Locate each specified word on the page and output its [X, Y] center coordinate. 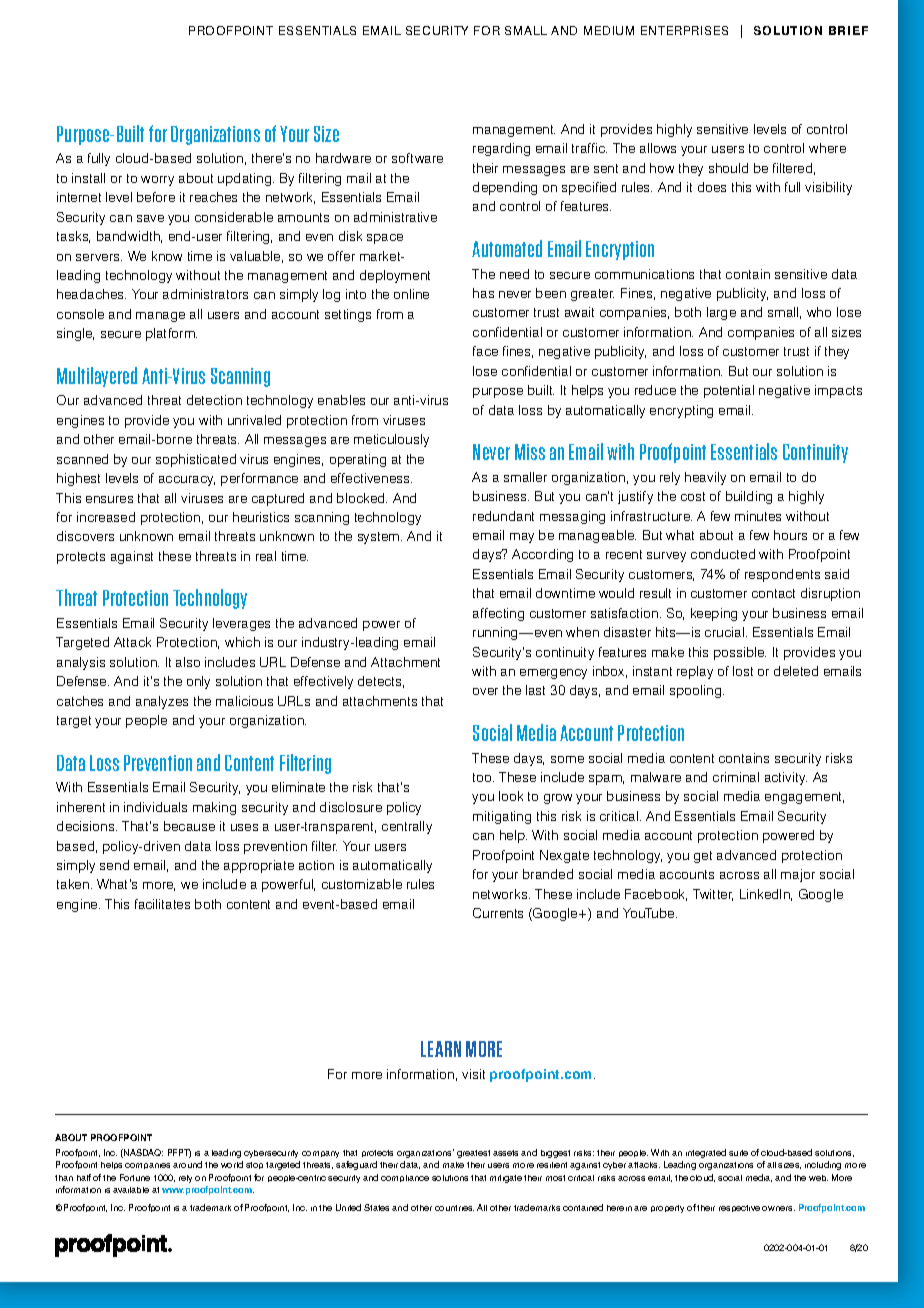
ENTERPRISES [684, 30]
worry [157, 181]
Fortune [135, 1177]
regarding [501, 149]
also [188, 662]
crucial [726, 632]
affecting [498, 614]
